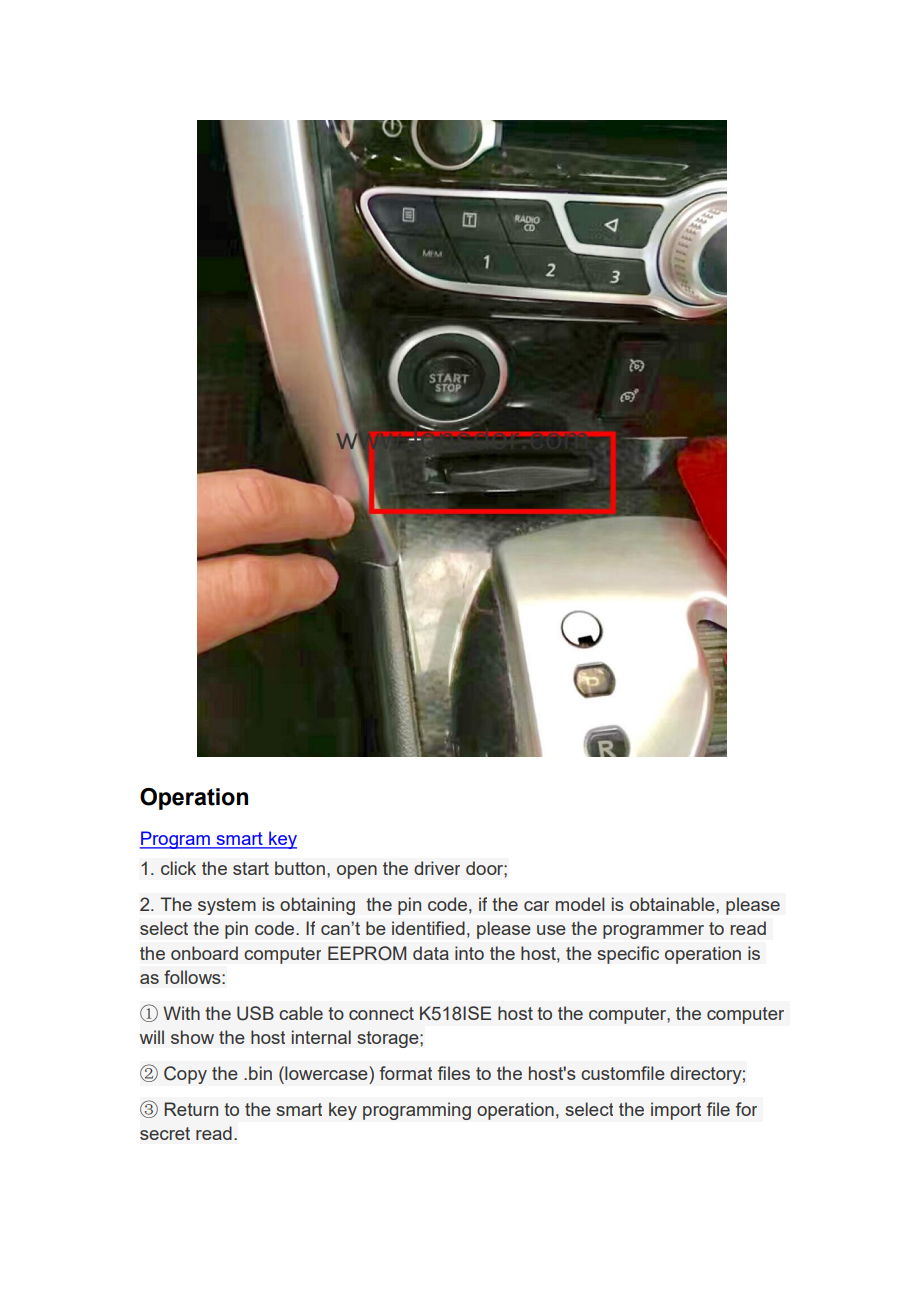 Image resolution: width=924 pixels, height=1308 pixels. What do you see at coordinates (381, 1013) in the image?
I see `connect` at bounding box center [381, 1013].
